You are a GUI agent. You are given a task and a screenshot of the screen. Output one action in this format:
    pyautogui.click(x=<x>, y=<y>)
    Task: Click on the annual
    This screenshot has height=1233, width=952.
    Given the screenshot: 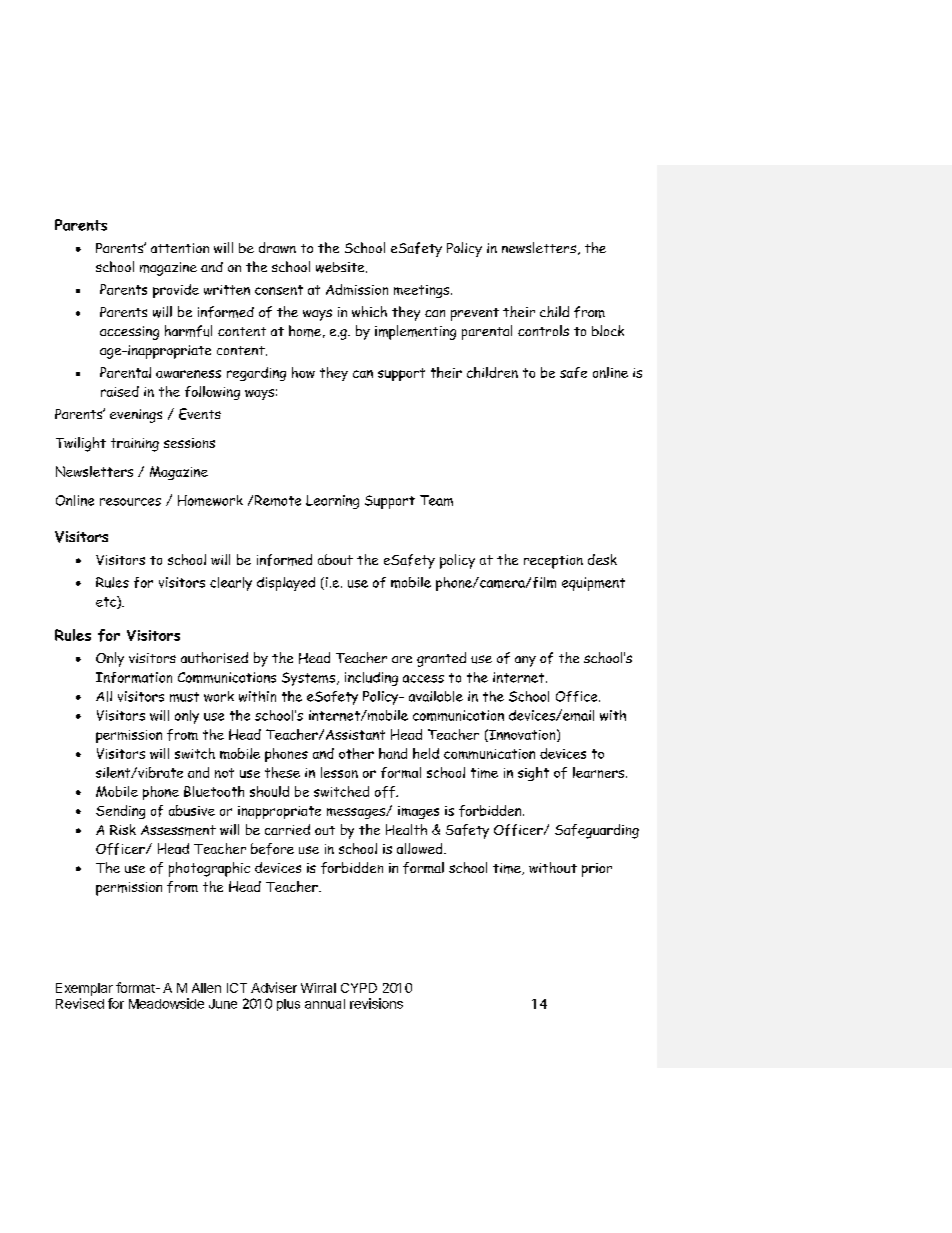 What is the action you would take?
    pyautogui.click(x=325, y=1004)
